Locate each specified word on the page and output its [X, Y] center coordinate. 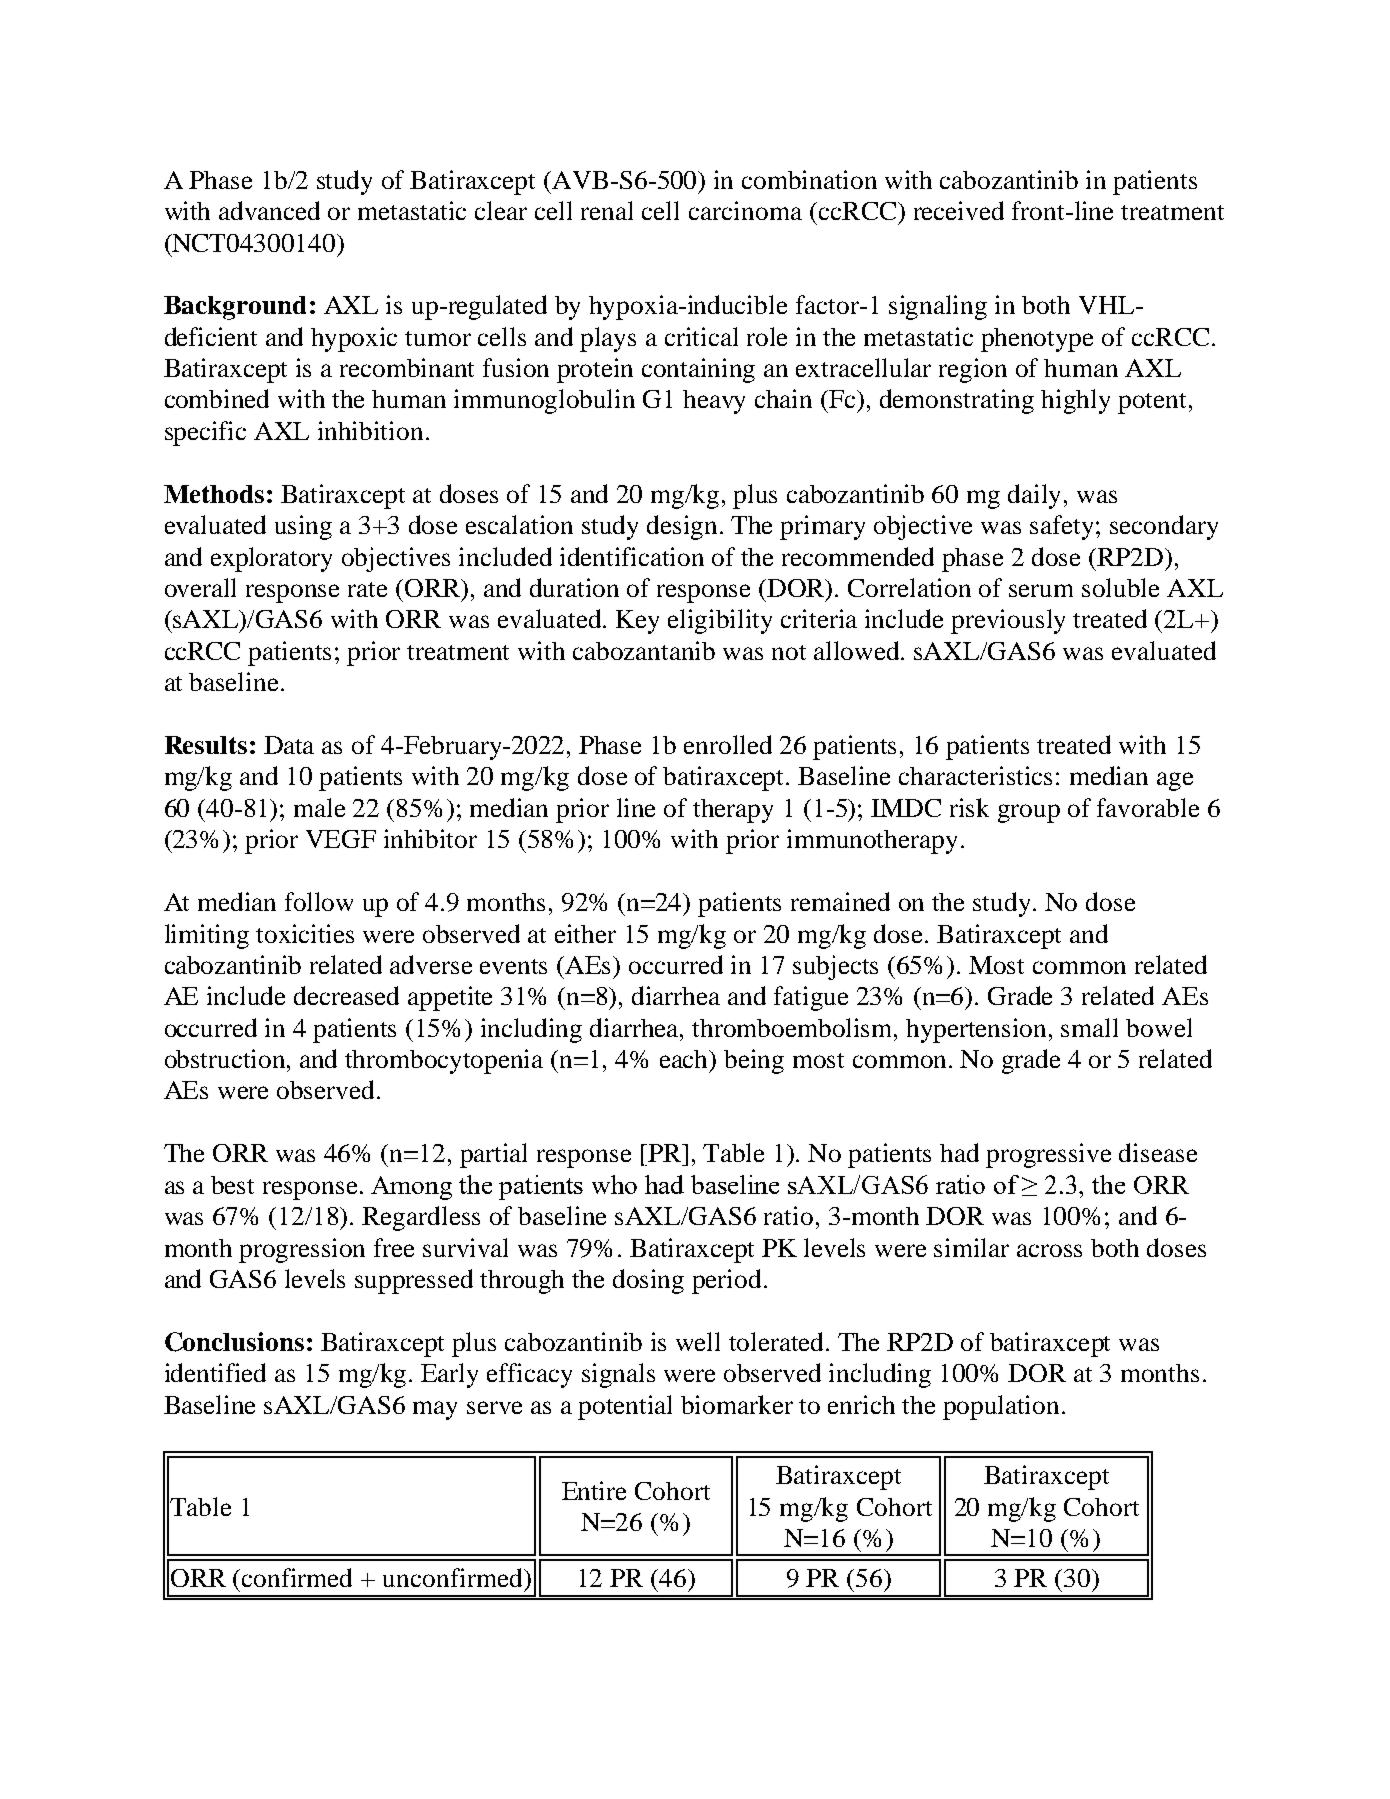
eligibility [720, 621]
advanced [269, 210]
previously [1008, 621]
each [685, 1060]
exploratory [271, 559]
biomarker [737, 1404]
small [1089, 1027]
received [959, 210]
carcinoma [745, 210]
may [435, 1410]
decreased [346, 995]
